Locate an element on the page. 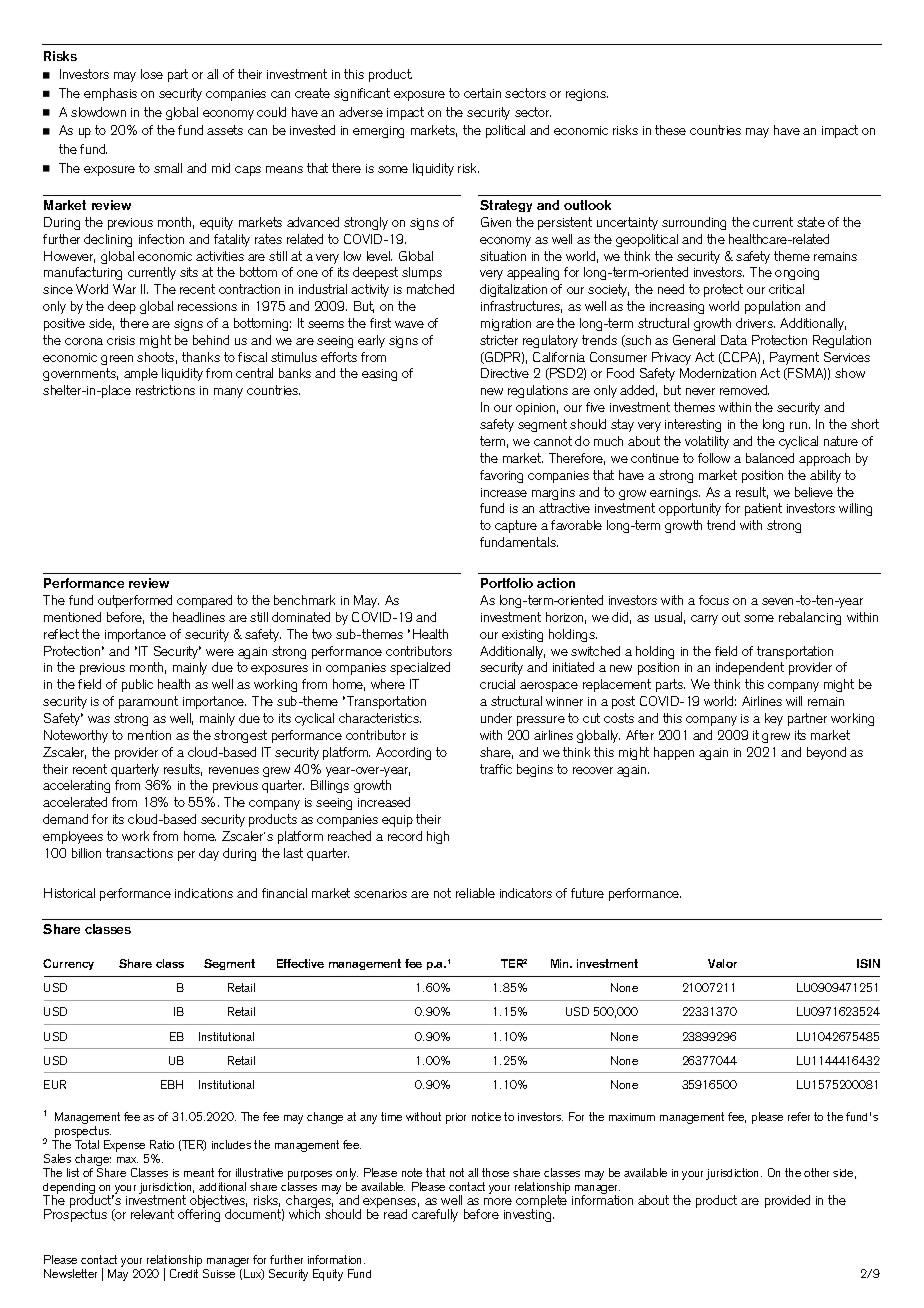 Image resolution: width=924 pixels, height=1308 pixels. Valor is located at coordinates (722, 963).
